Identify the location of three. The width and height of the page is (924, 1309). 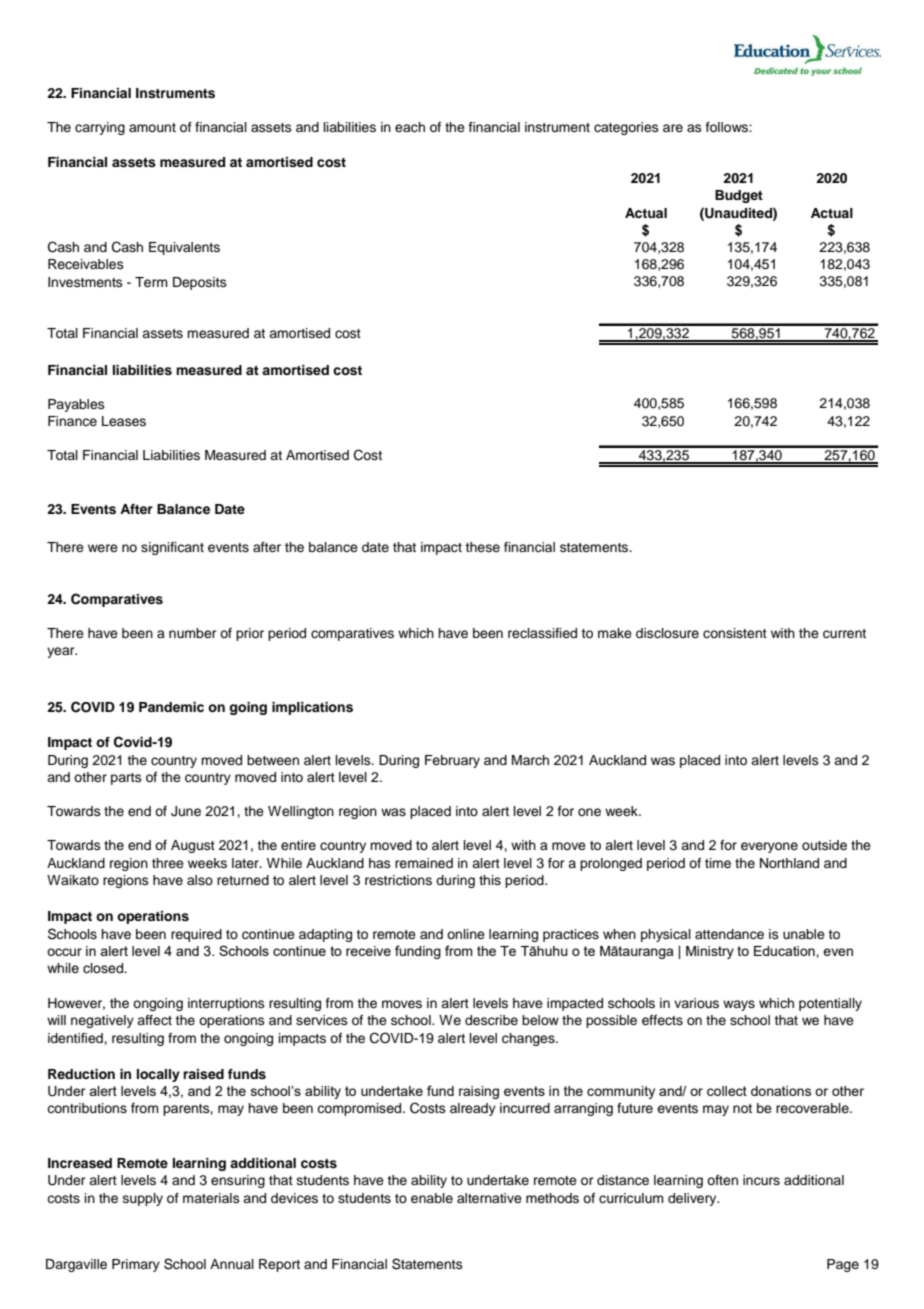
(168, 863).
